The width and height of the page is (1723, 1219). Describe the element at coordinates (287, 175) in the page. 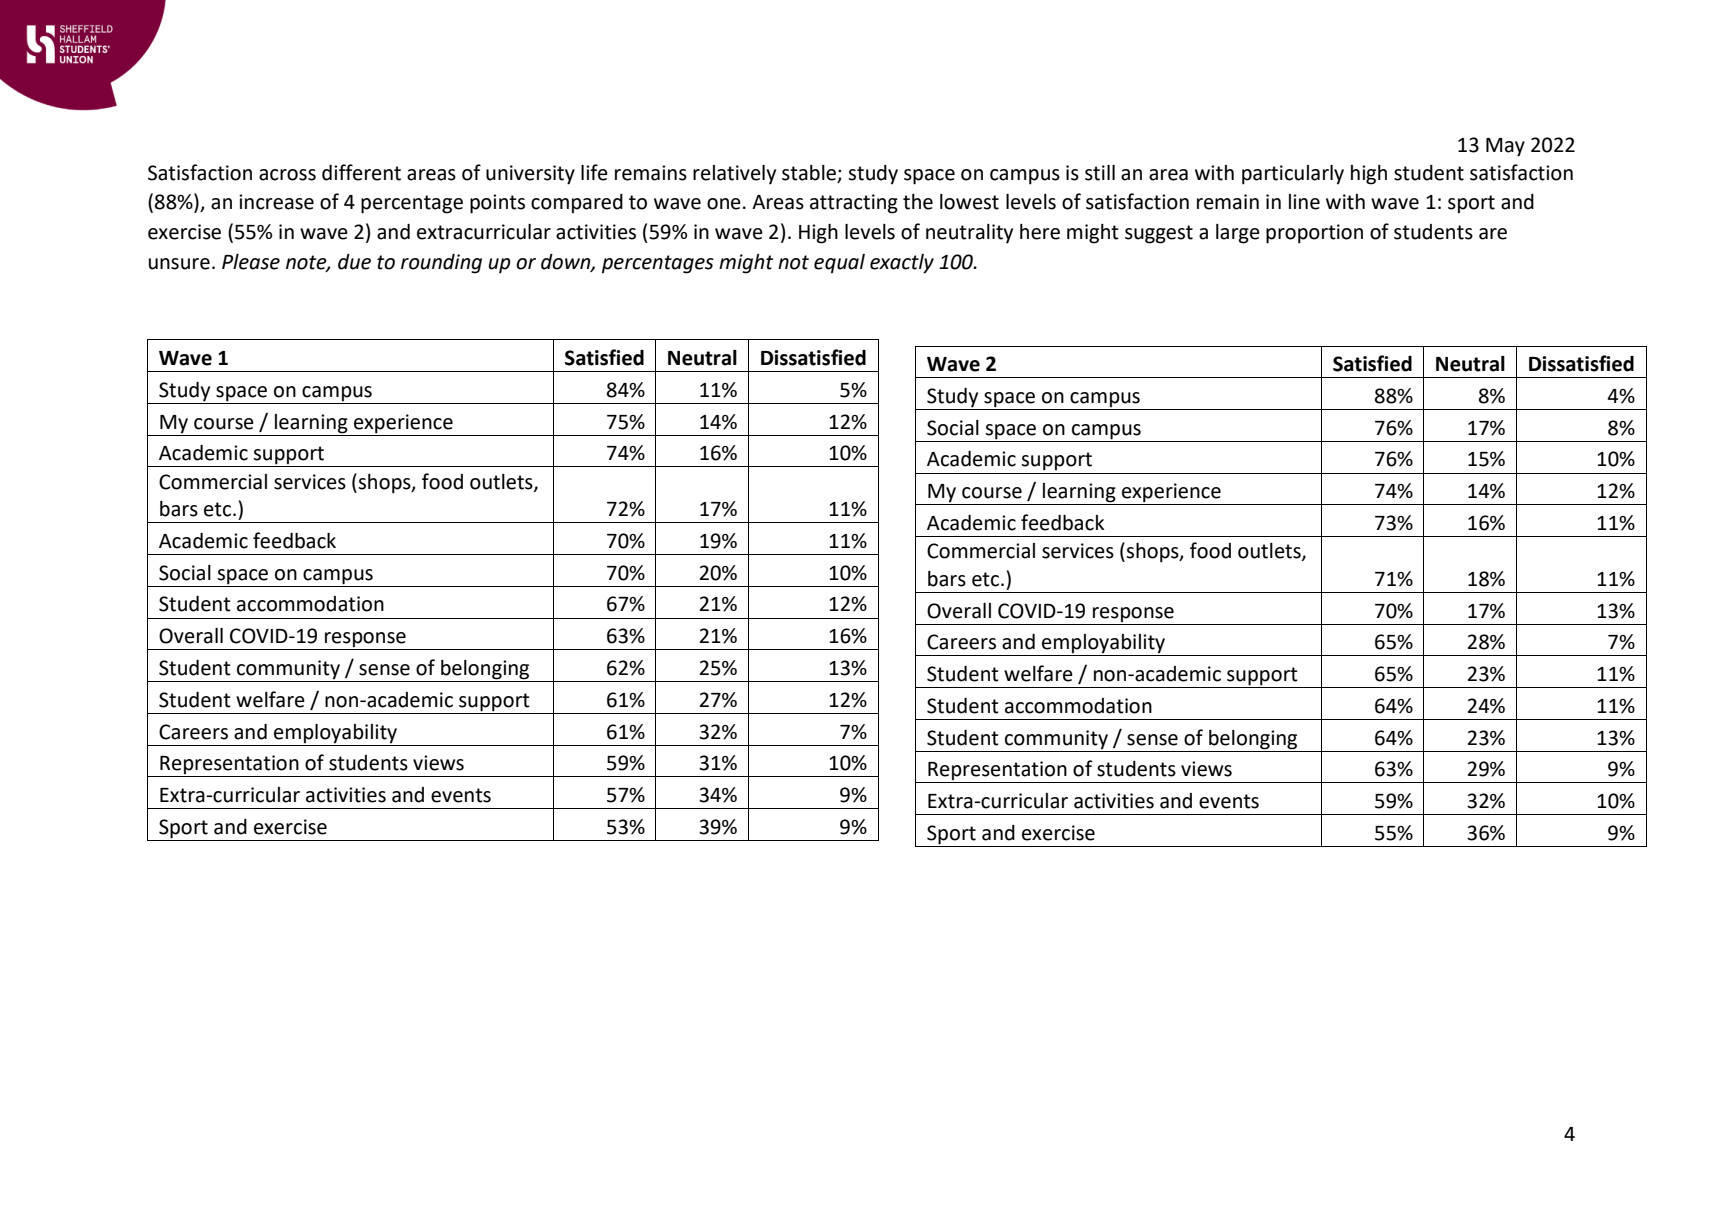

I see `across` at that location.
